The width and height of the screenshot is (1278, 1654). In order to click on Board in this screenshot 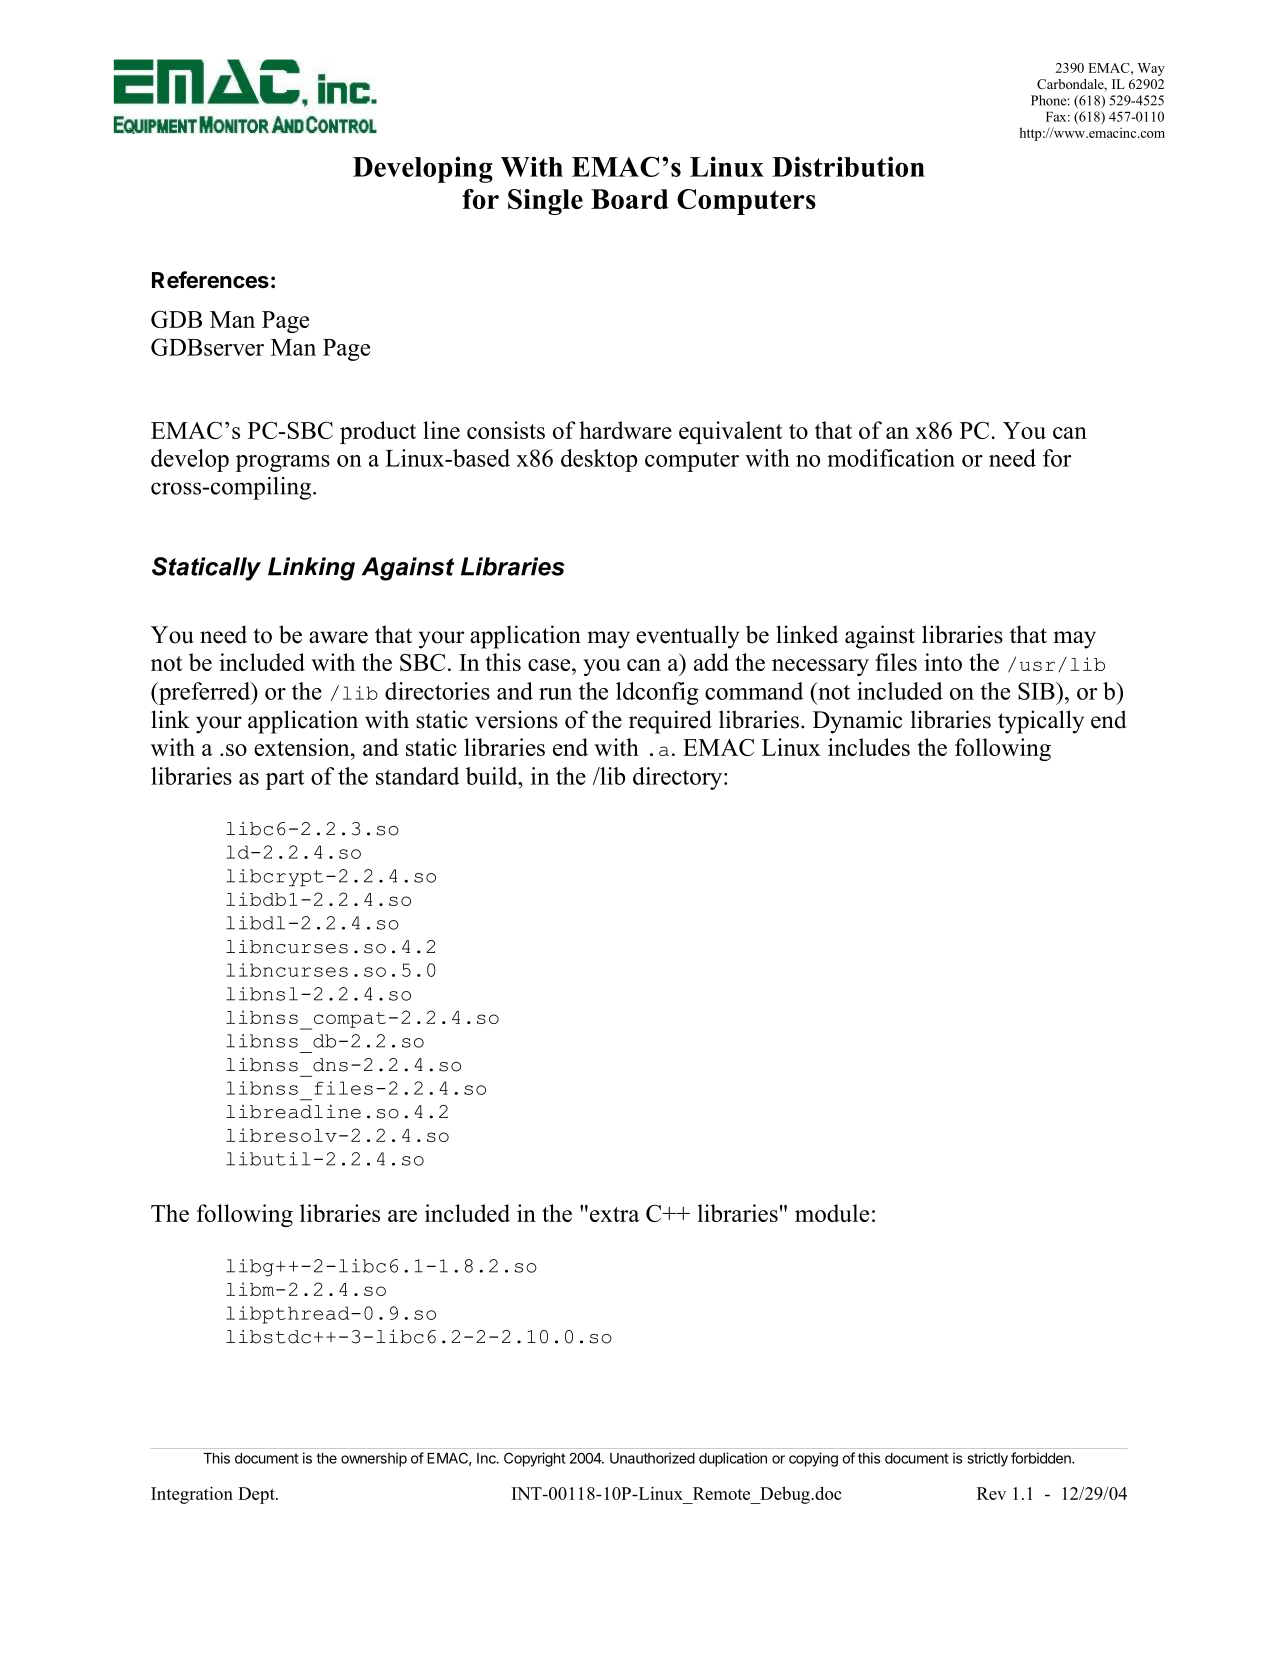, I will do `click(629, 199)`.
